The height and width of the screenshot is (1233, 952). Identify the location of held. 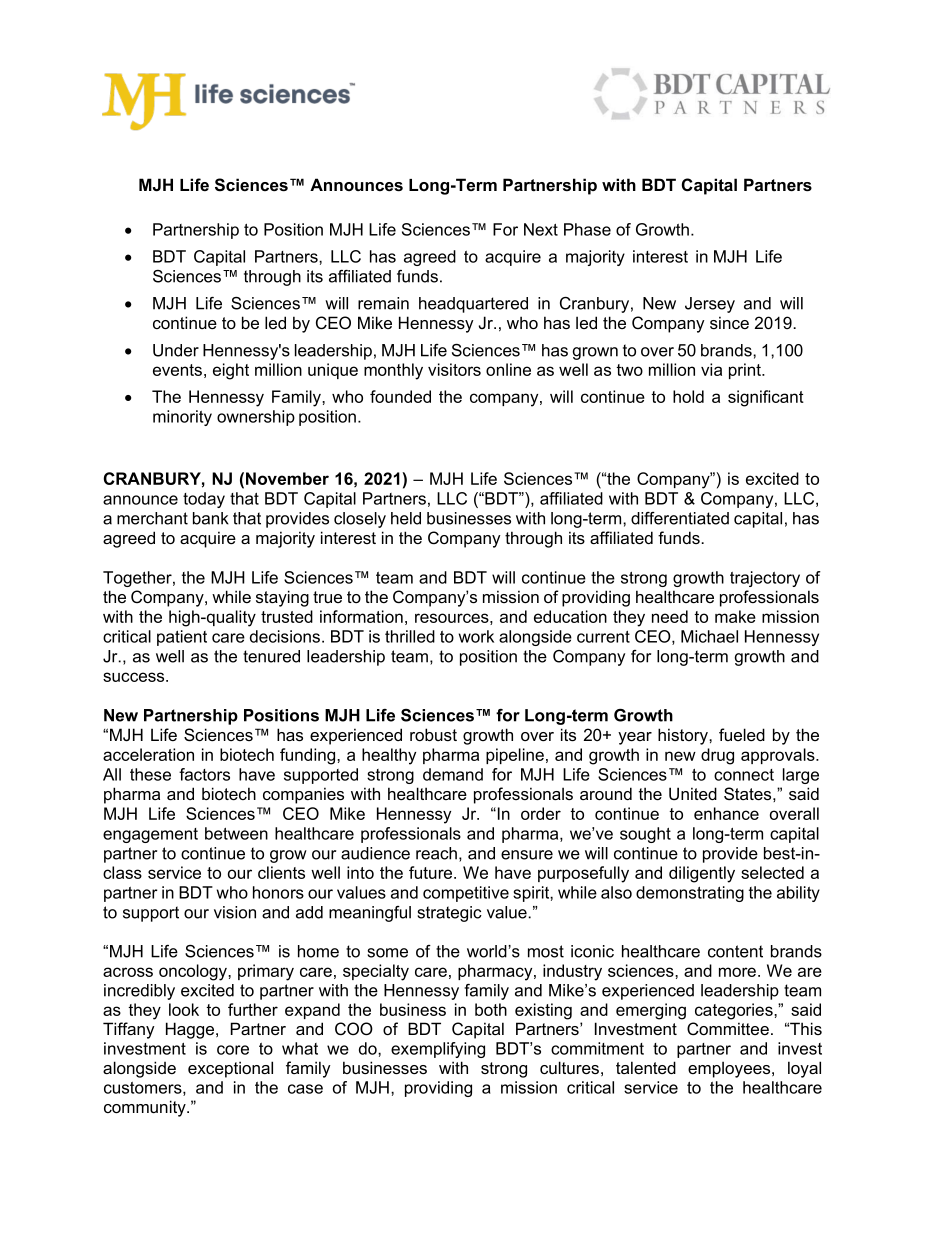
(406, 518).
